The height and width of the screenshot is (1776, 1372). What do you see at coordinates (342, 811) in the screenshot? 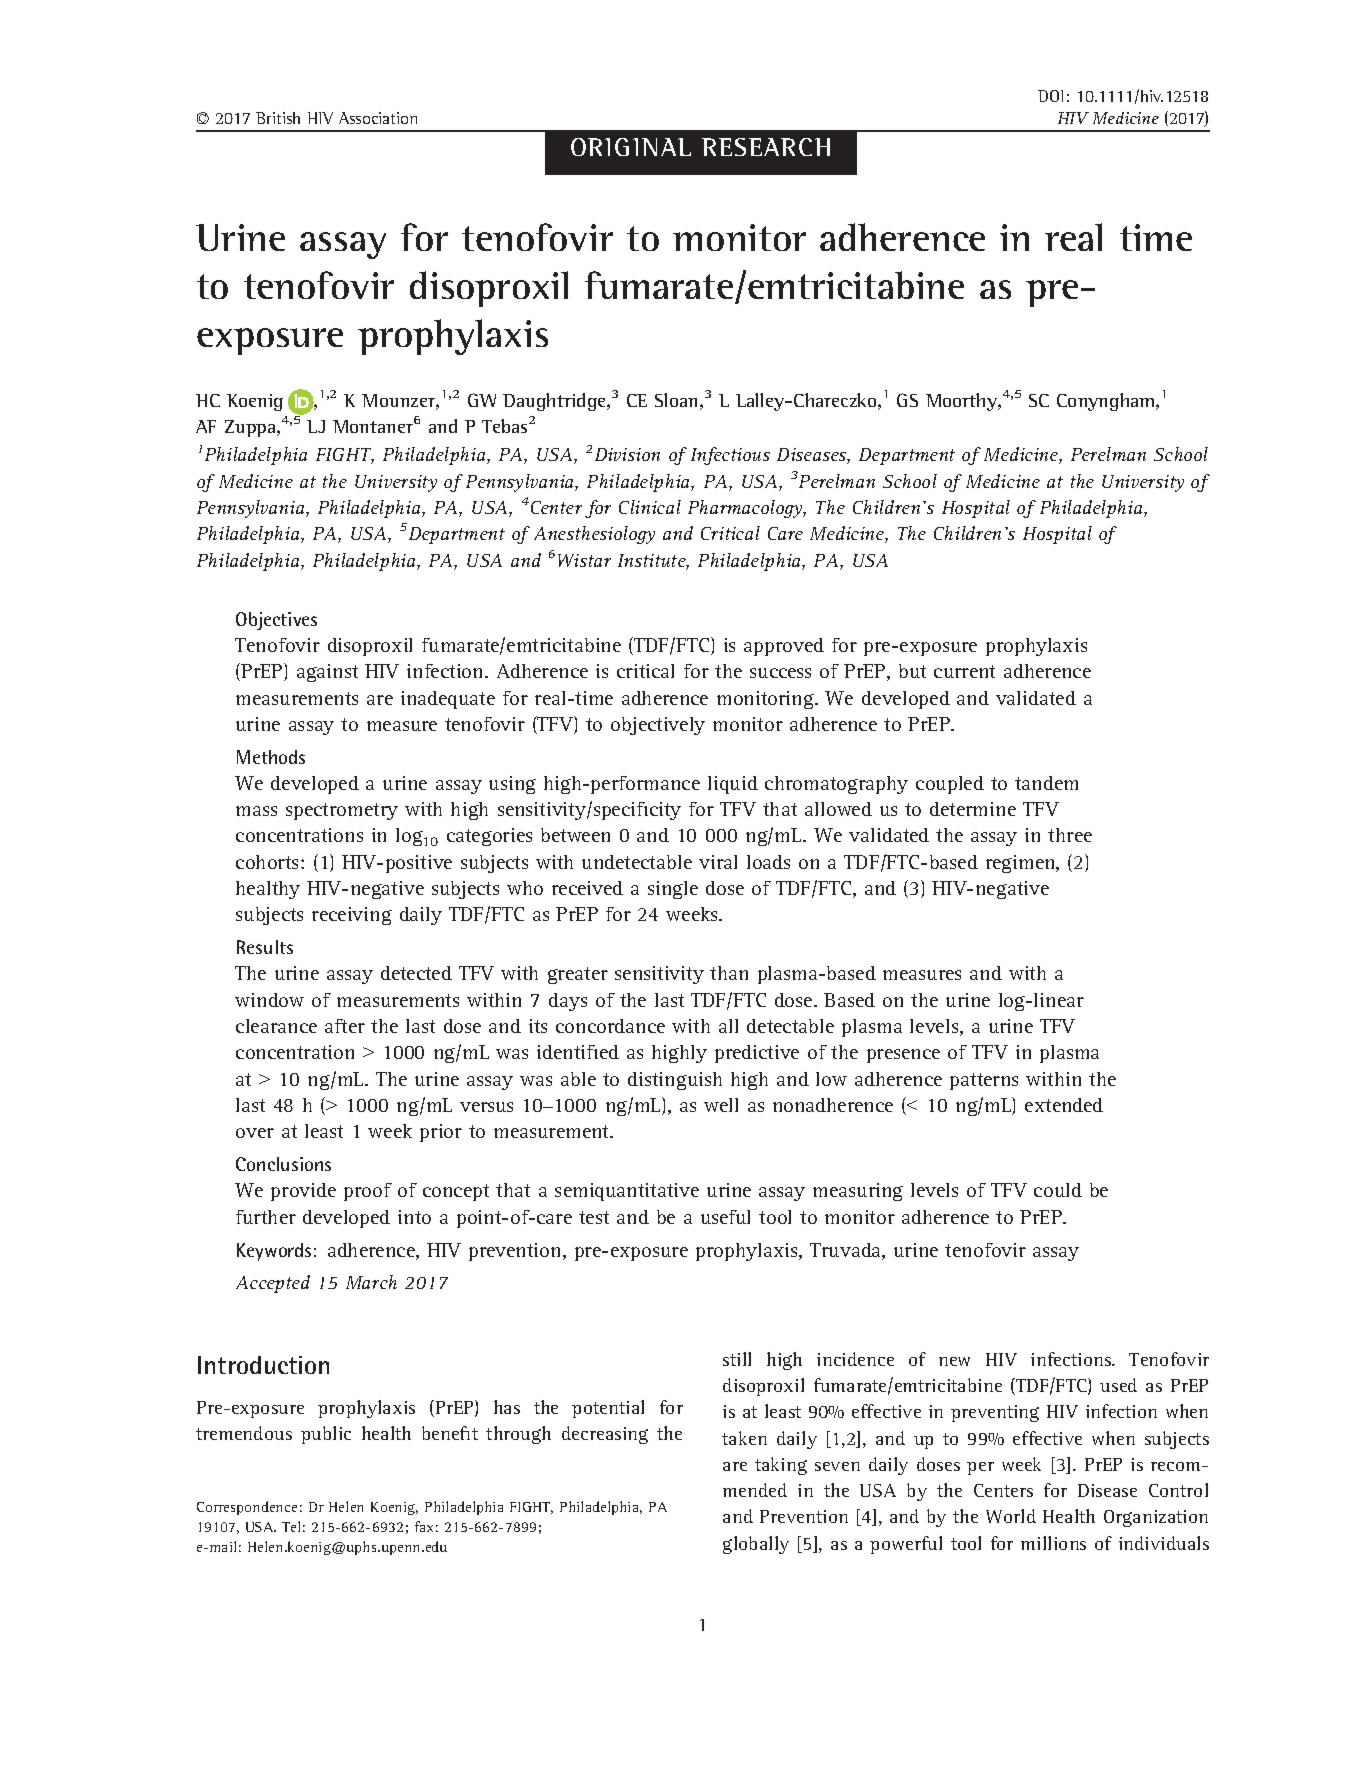
I see `spectrometry` at bounding box center [342, 811].
